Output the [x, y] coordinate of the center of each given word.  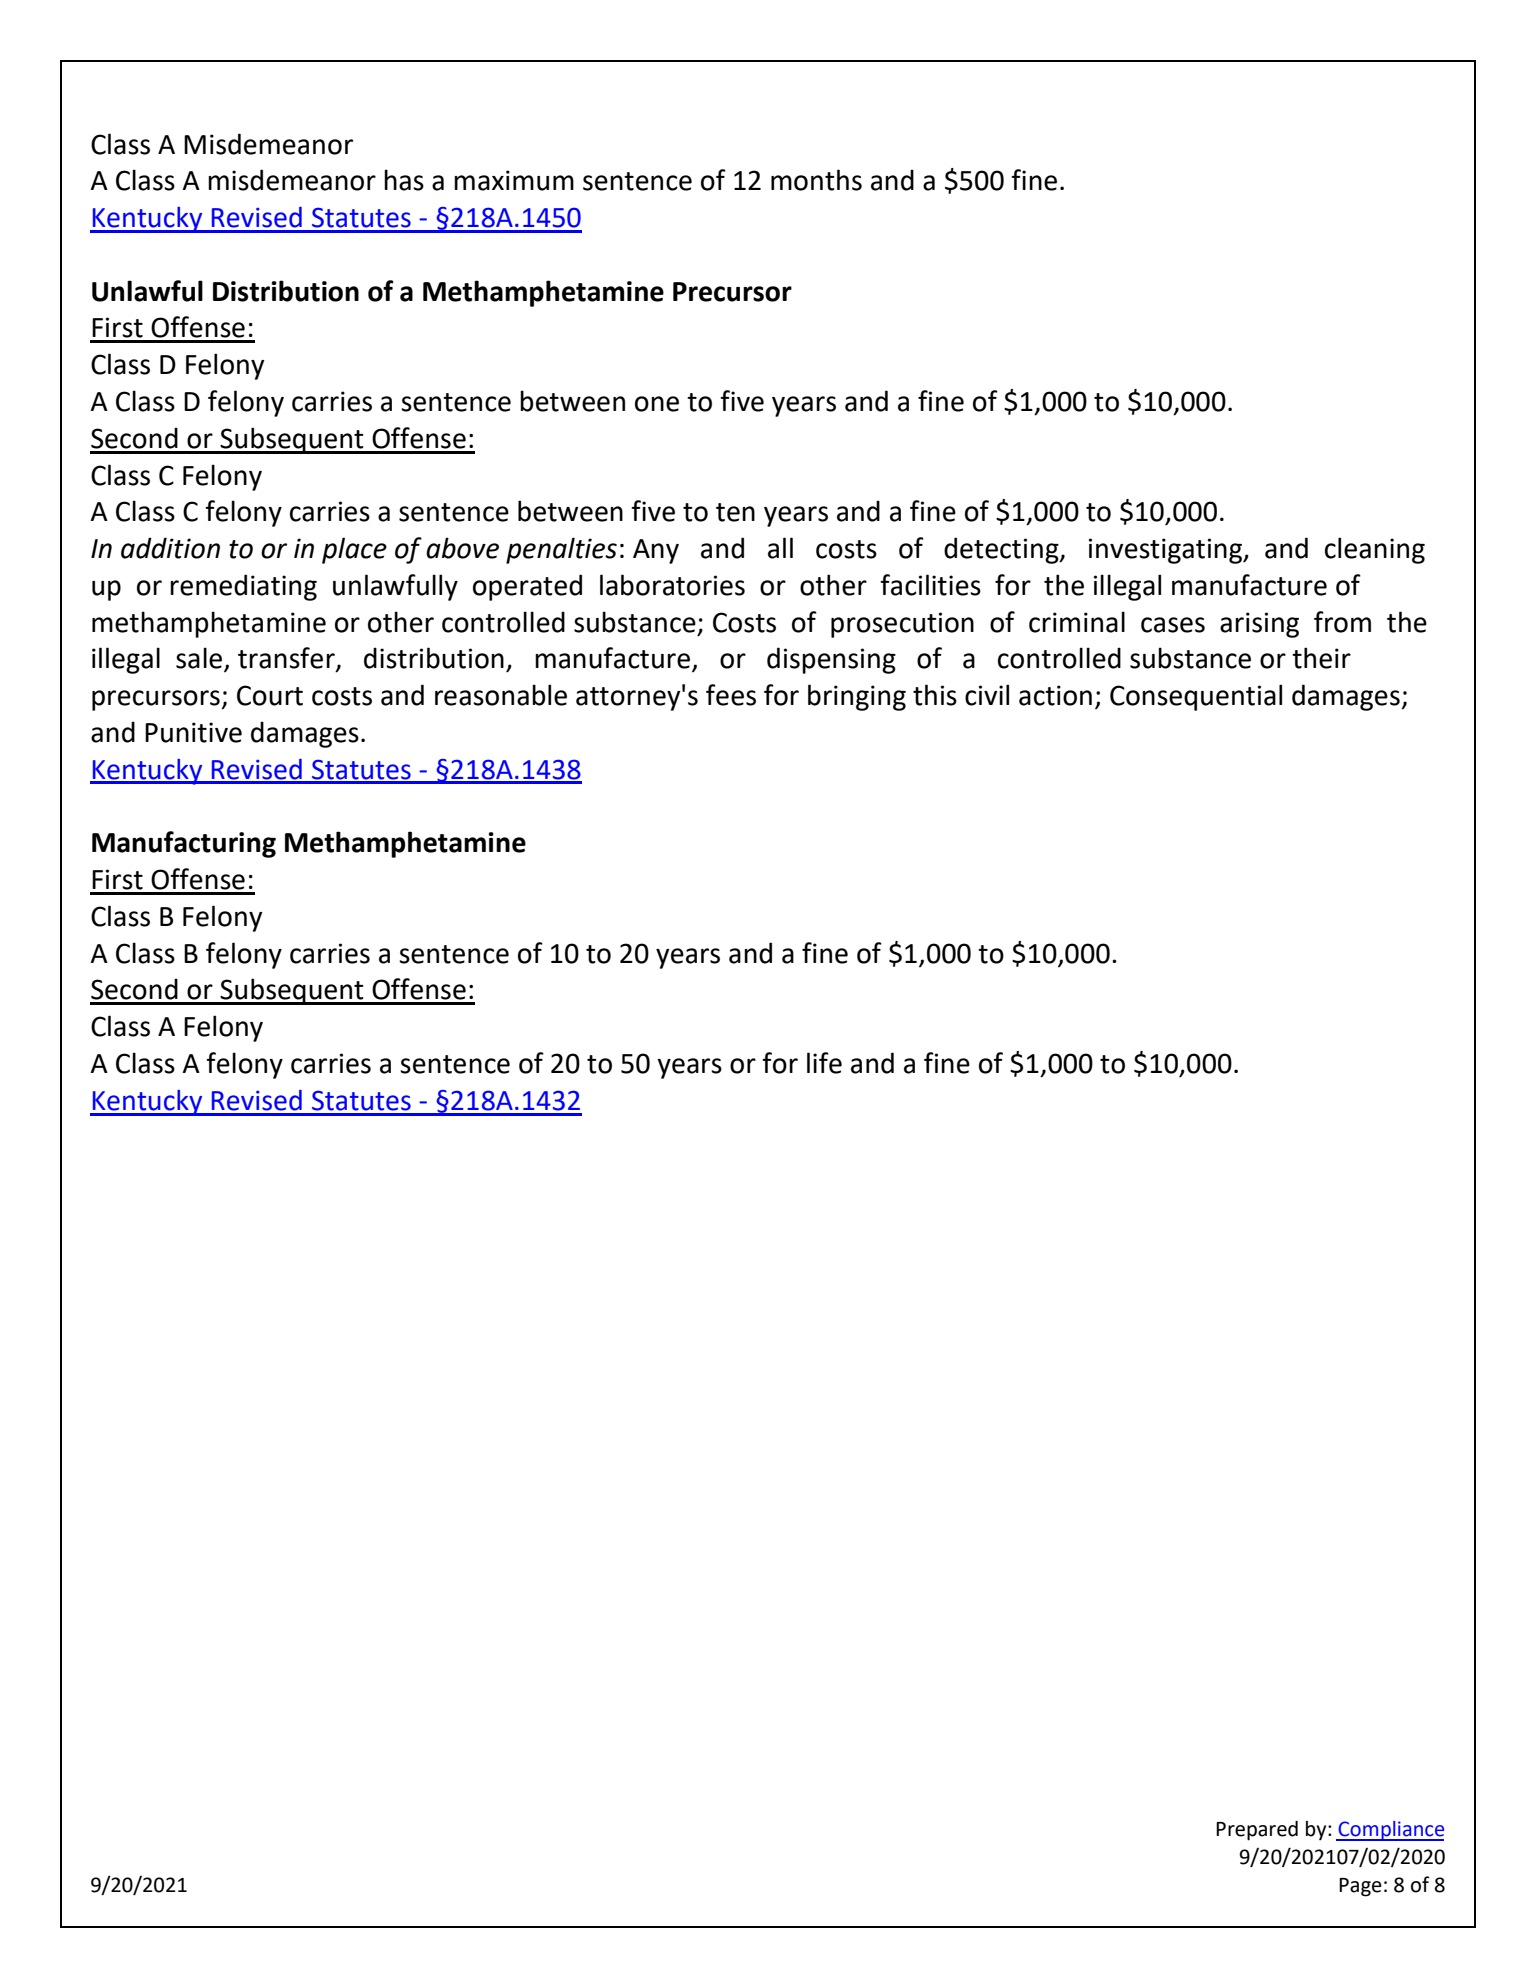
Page [1360, 1887]
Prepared [1257, 1831]
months [816, 180]
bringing [857, 697]
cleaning [1375, 550]
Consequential [1196, 697]
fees [731, 695]
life [824, 1063]
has [404, 180]
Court [270, 695]
